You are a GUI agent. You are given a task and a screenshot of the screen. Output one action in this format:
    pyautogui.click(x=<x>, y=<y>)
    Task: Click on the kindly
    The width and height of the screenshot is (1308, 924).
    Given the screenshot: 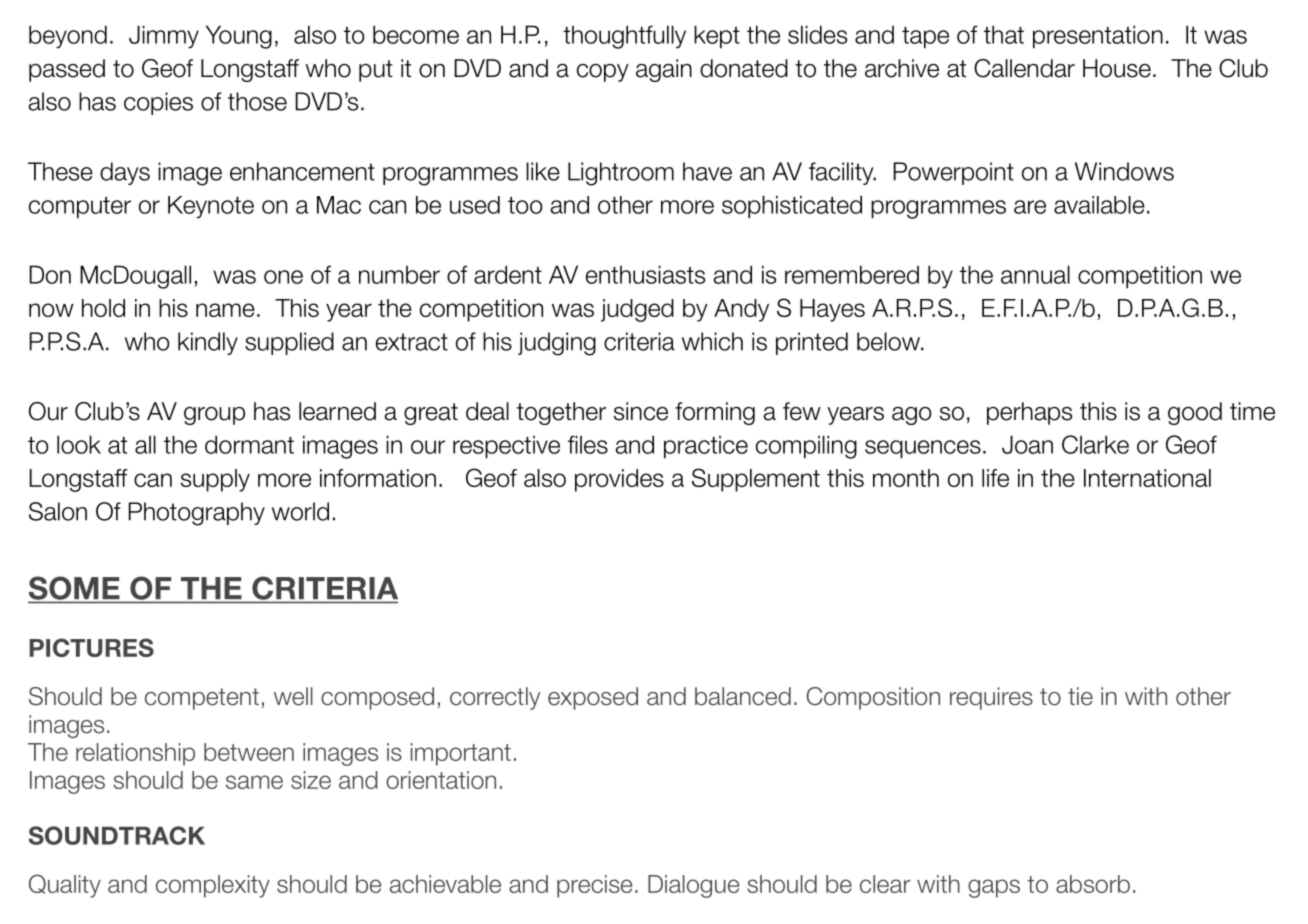 What is the action you would take?
    pyautogui.click(x=208, y=343)
